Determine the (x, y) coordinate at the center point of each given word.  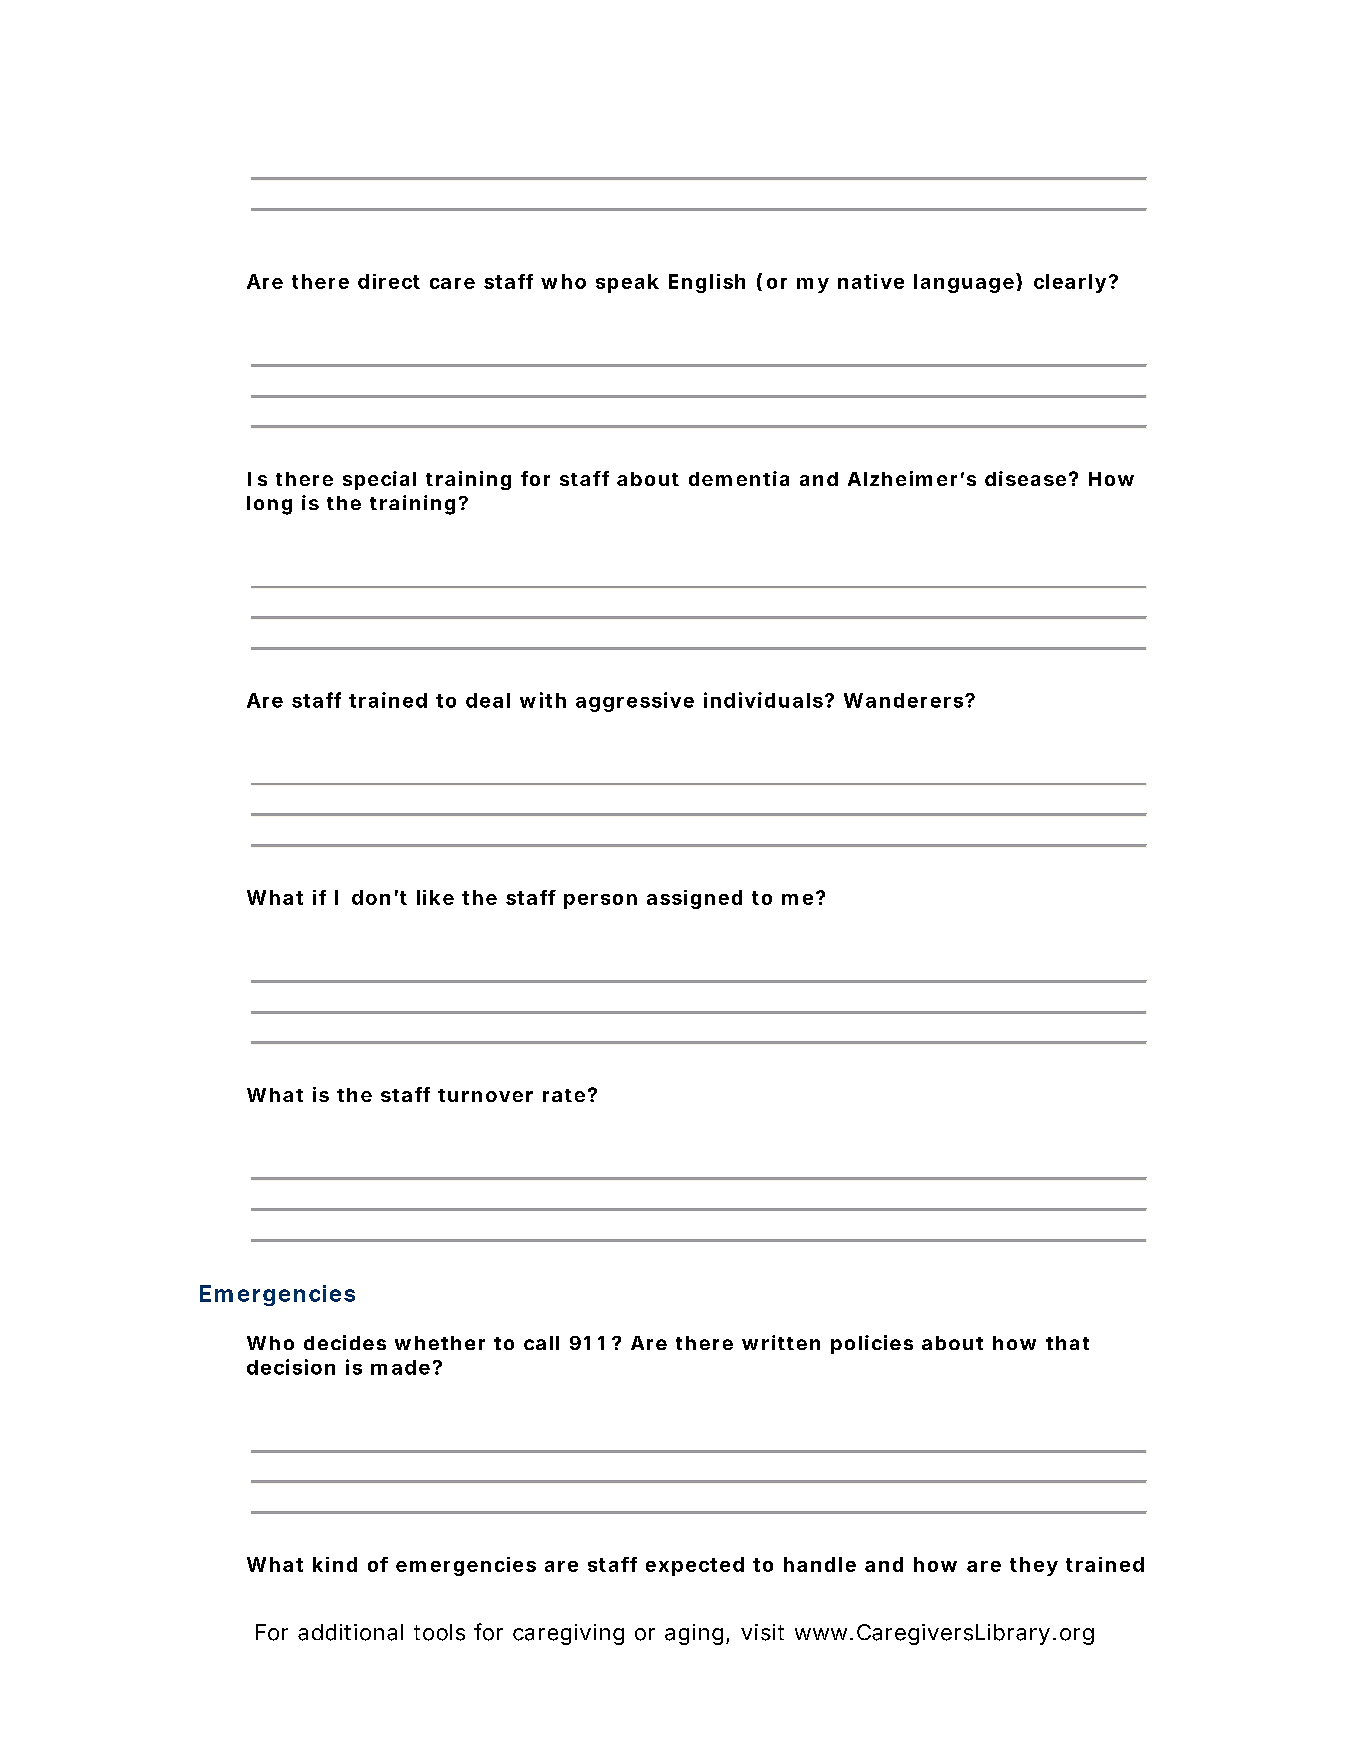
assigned (694, 899)
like (435, 897)
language (964, 283)
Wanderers (903, 700)
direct (389, 281)
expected (695, 1566)
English (707, 283)
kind (335, 1564)
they (1034, 1566)
